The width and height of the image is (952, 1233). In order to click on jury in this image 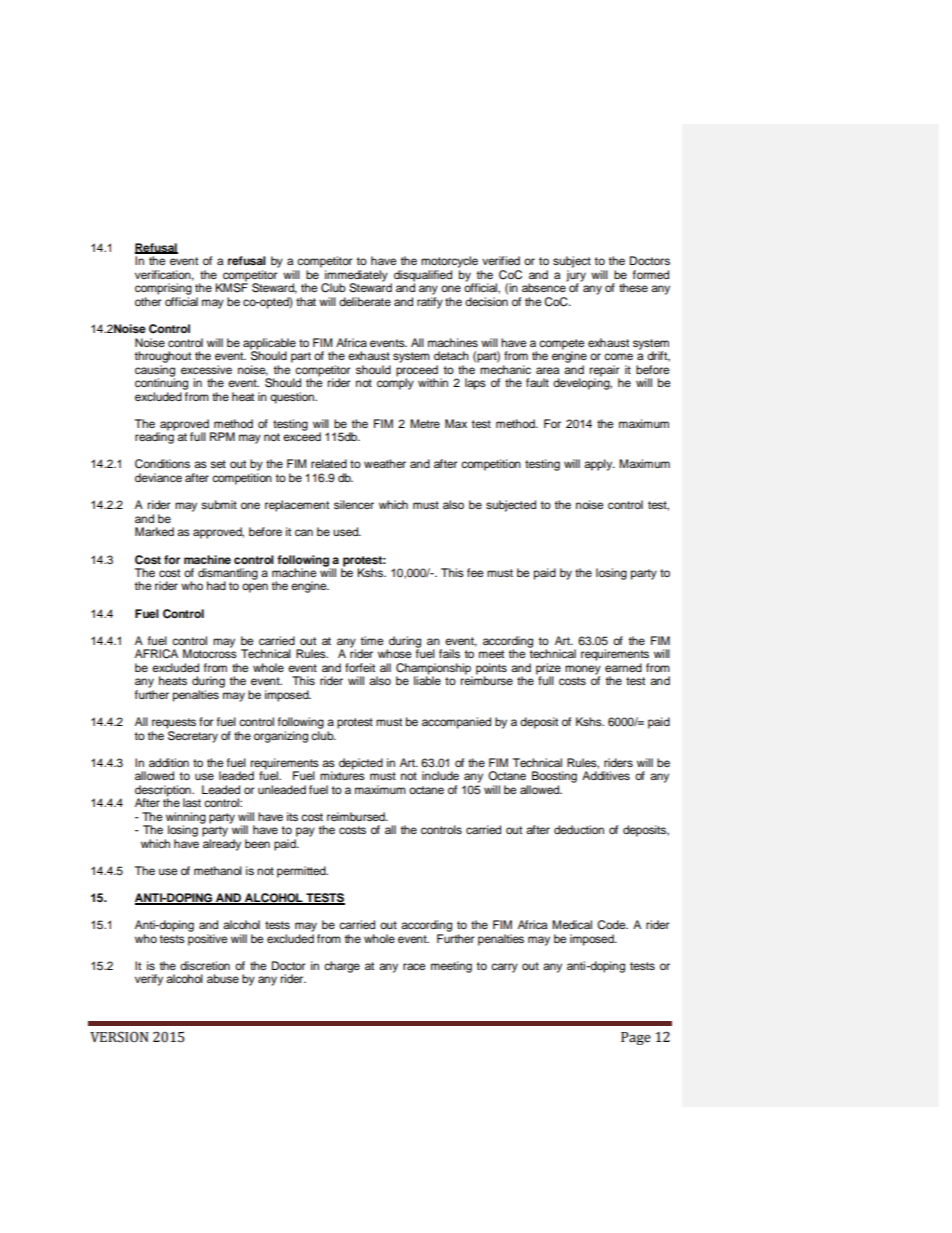, I will do `click(576, 277)`.
